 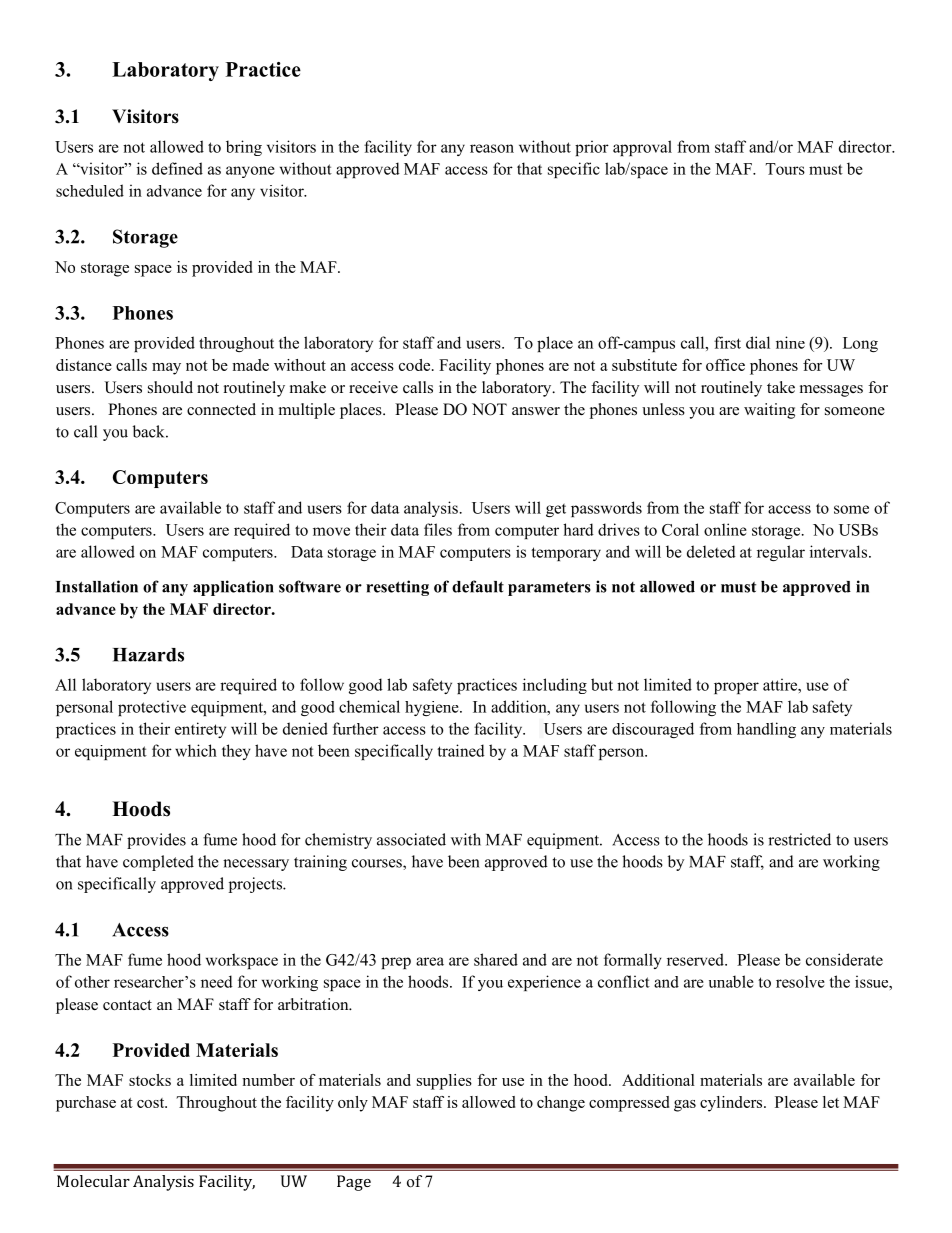 I want to click on supplies, so click(x=444, y=1082).
